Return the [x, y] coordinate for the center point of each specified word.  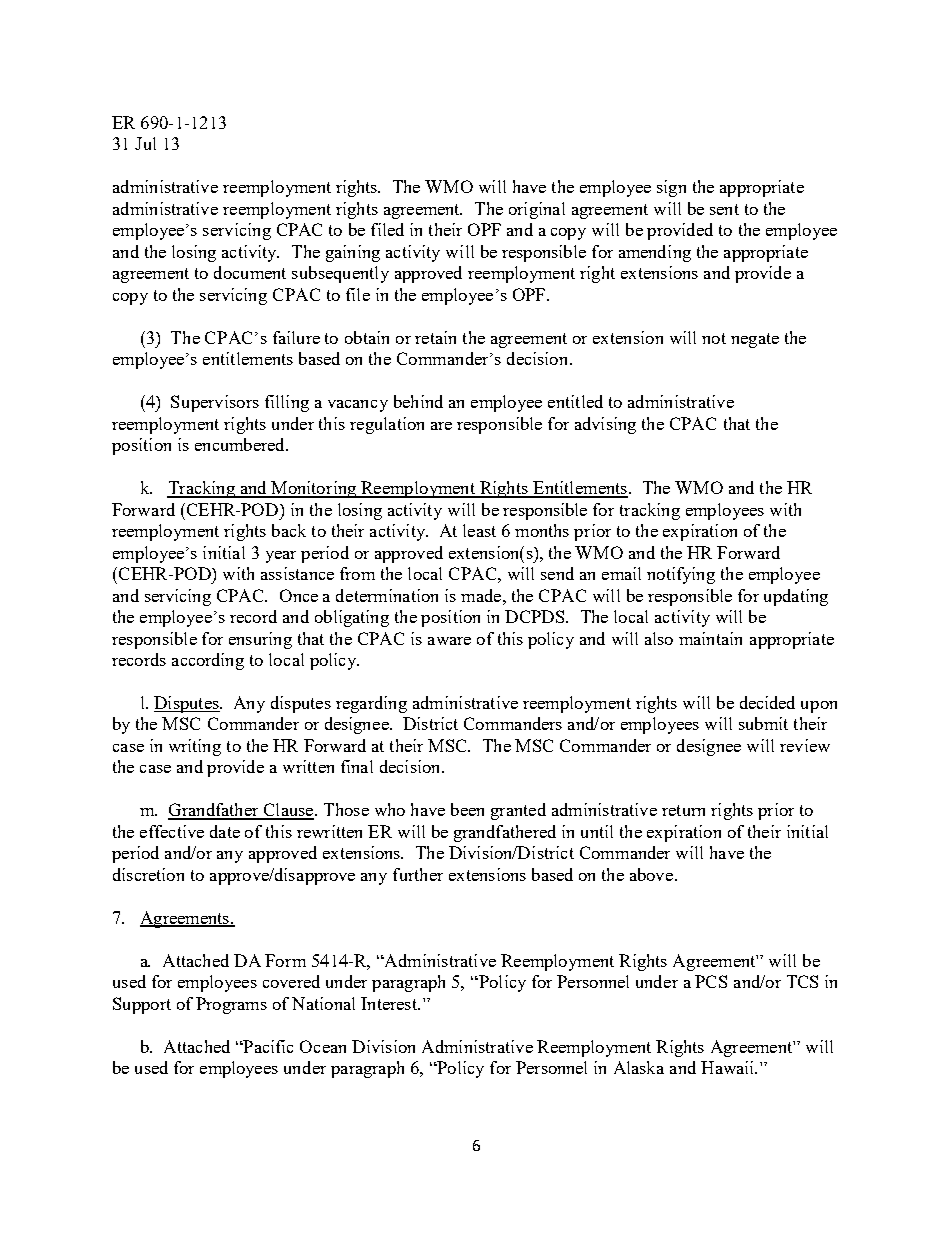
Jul [145, 143]
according [208, 661]
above [653, 874]
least [479, 530]
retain [435, 337]
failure [296, 337]
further [418, 874]
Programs [231, 1005]
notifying [681, 575]
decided [767, 702]
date [225, 831]
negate [755, 340]
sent [724, 209]
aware [449, 641]
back [289, 530]
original [537, 210]
